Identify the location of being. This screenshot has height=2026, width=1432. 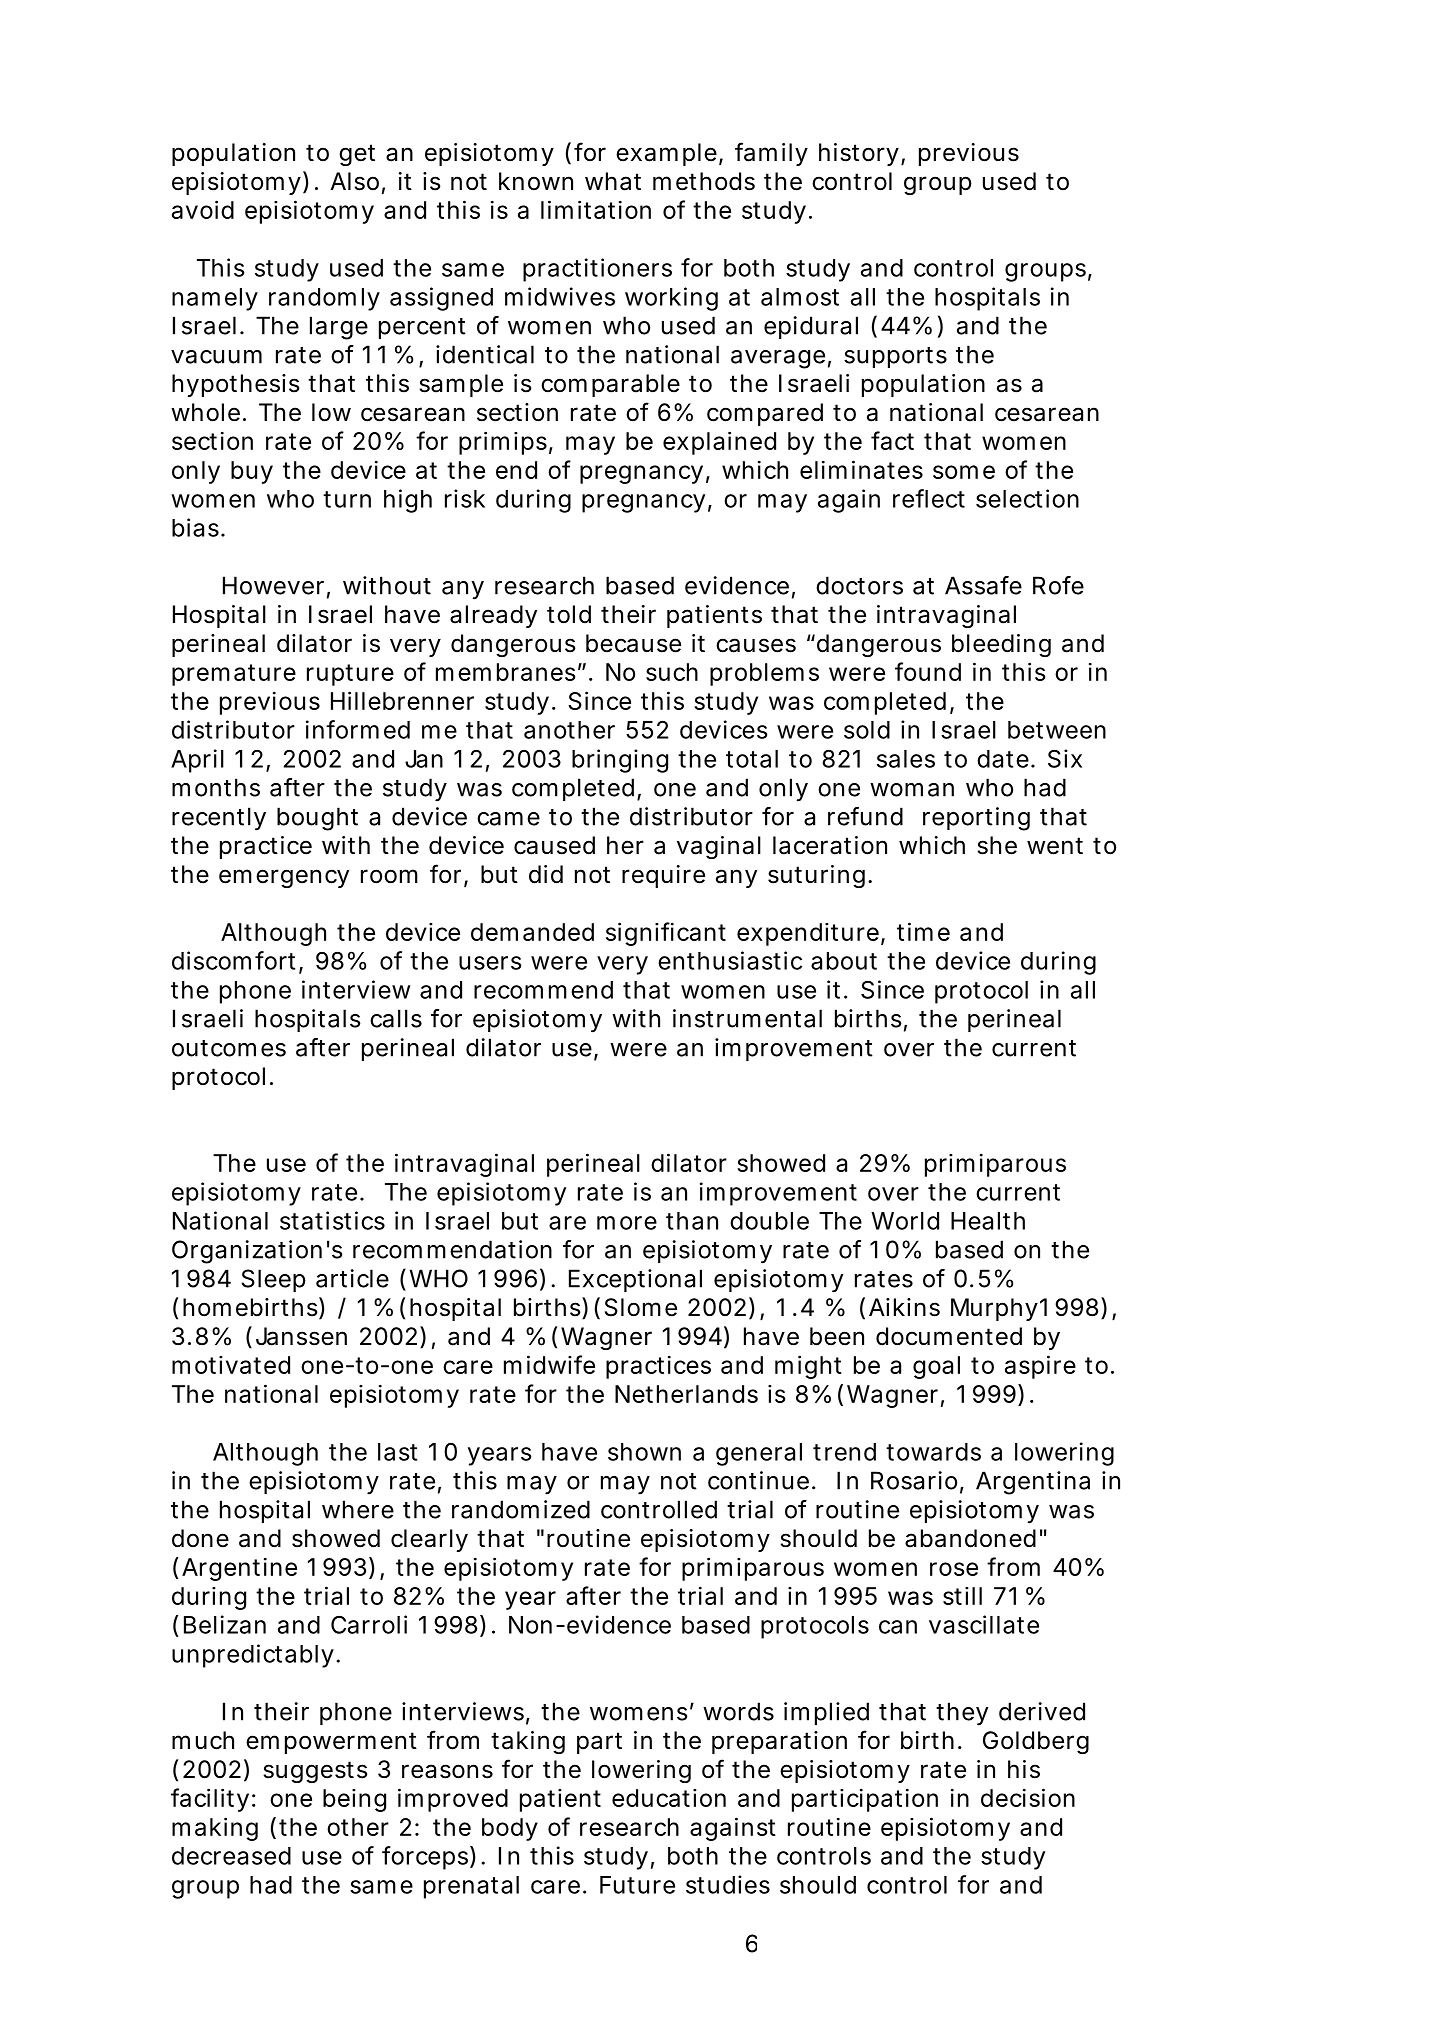
(354, 1800).
